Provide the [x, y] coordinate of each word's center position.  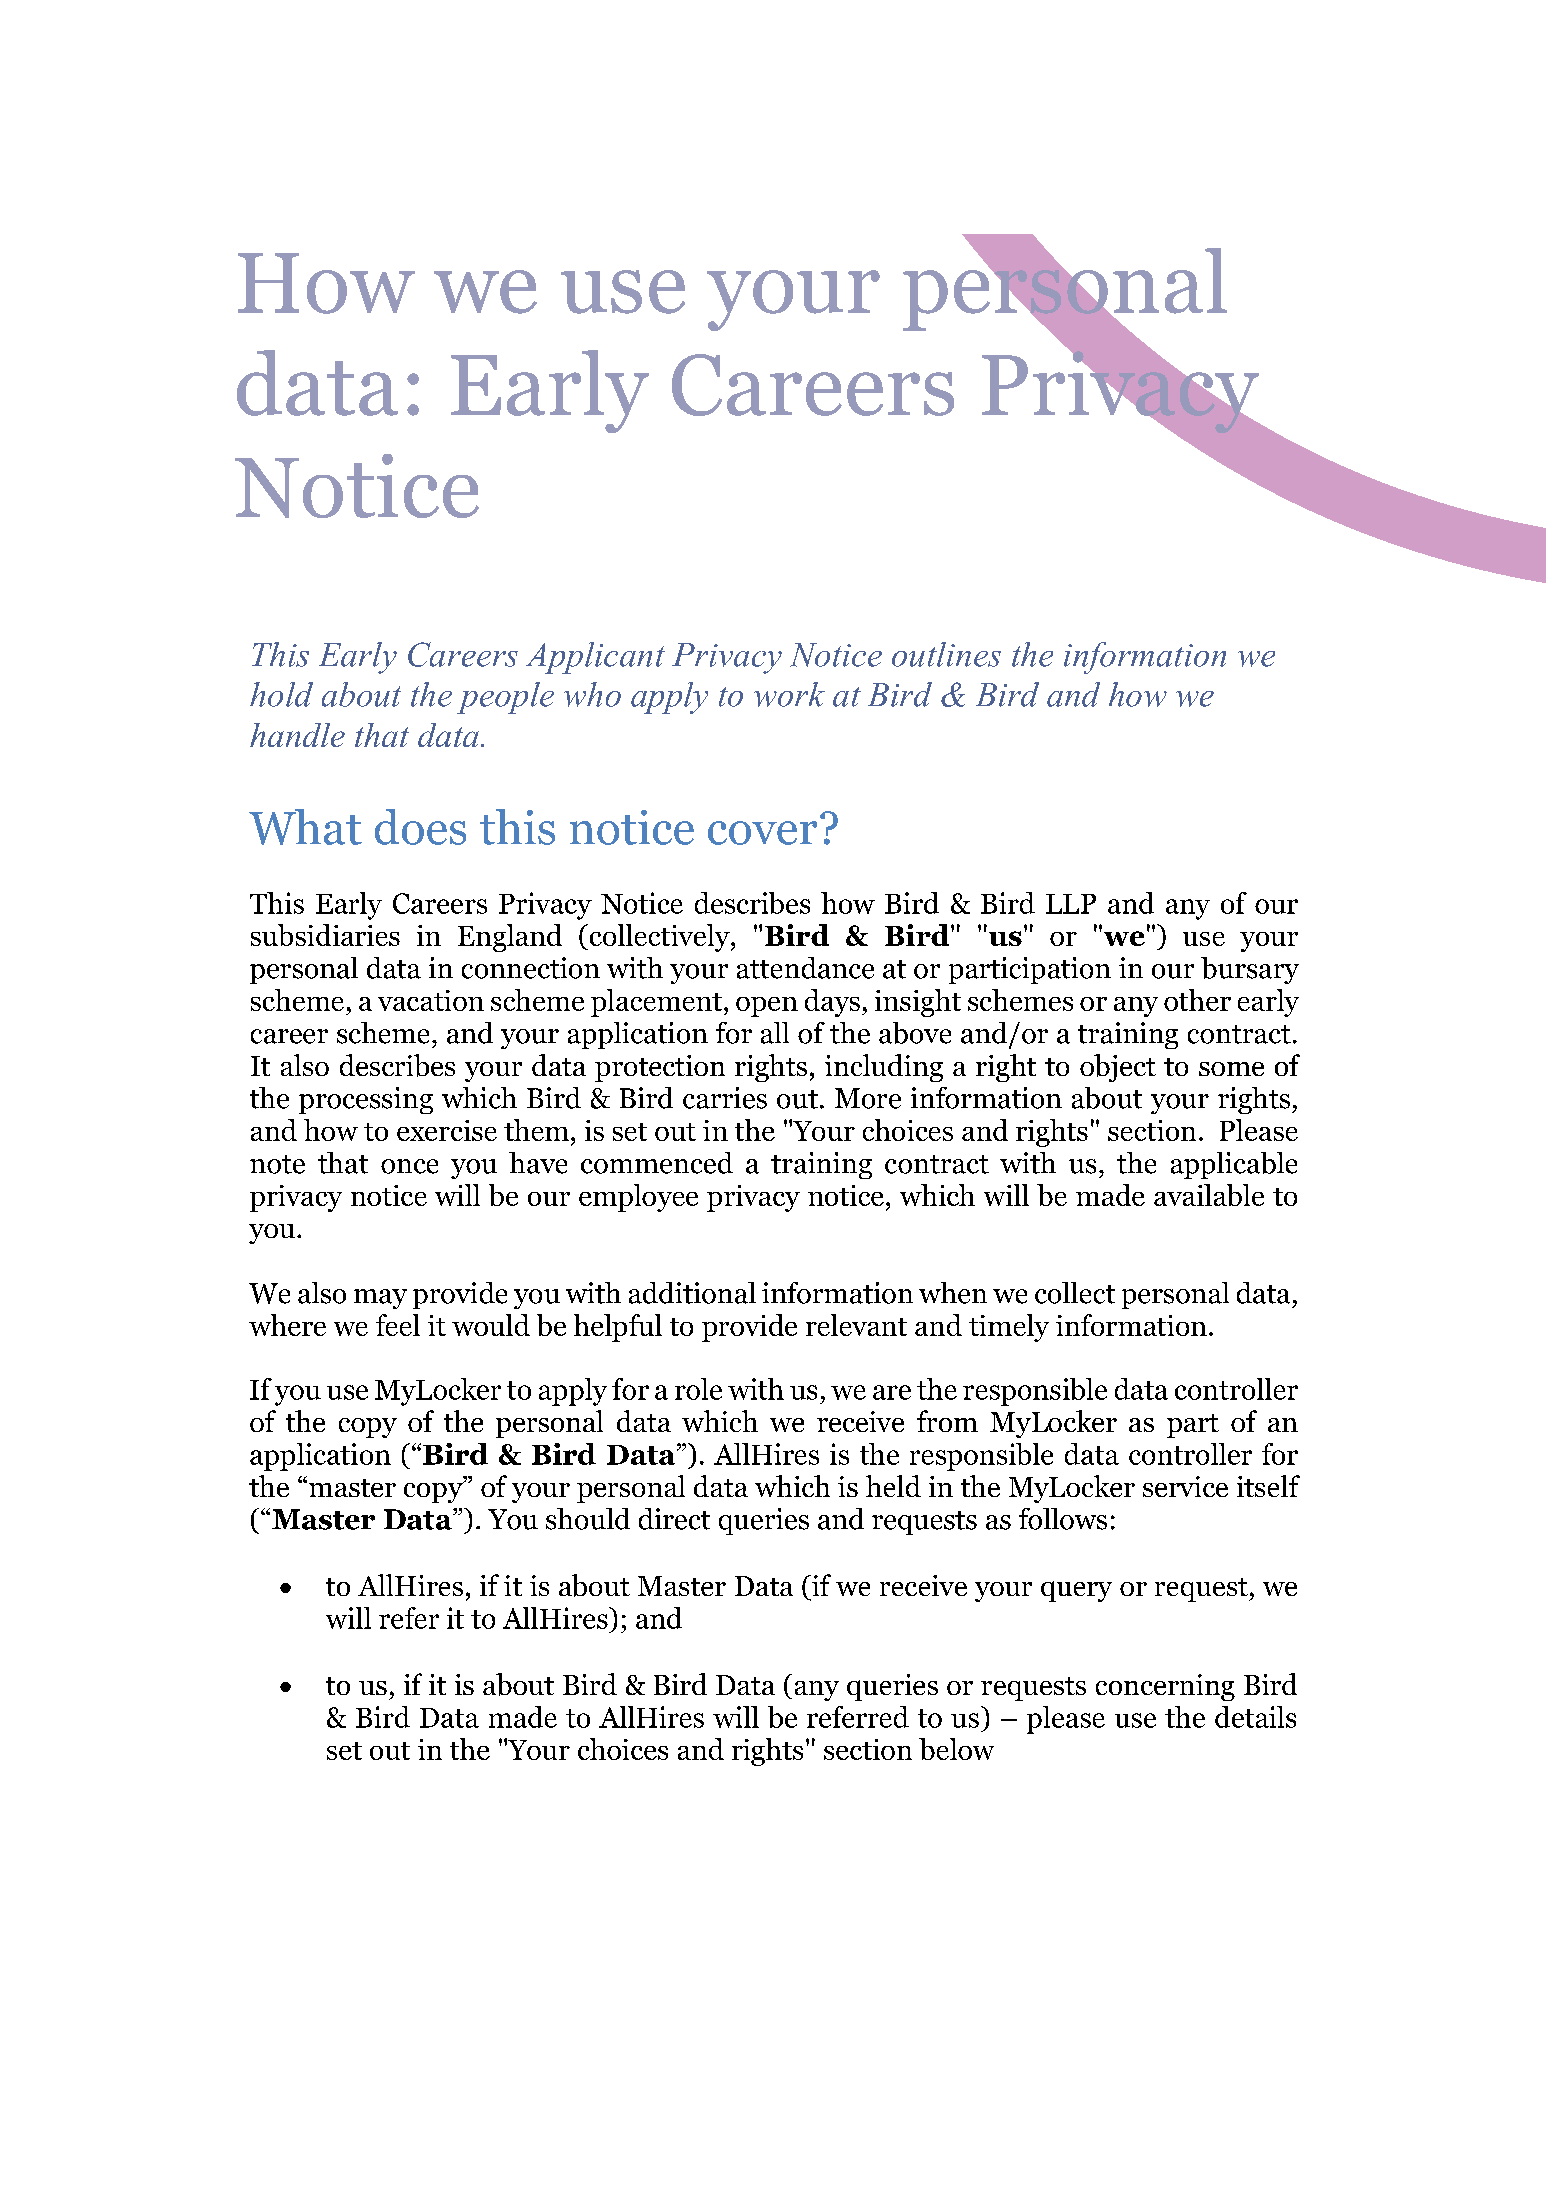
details [1255, 1717]
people [505, 698]
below [956, 1749]
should [588, 1519]
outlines [946, 654]
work [789, 694]
